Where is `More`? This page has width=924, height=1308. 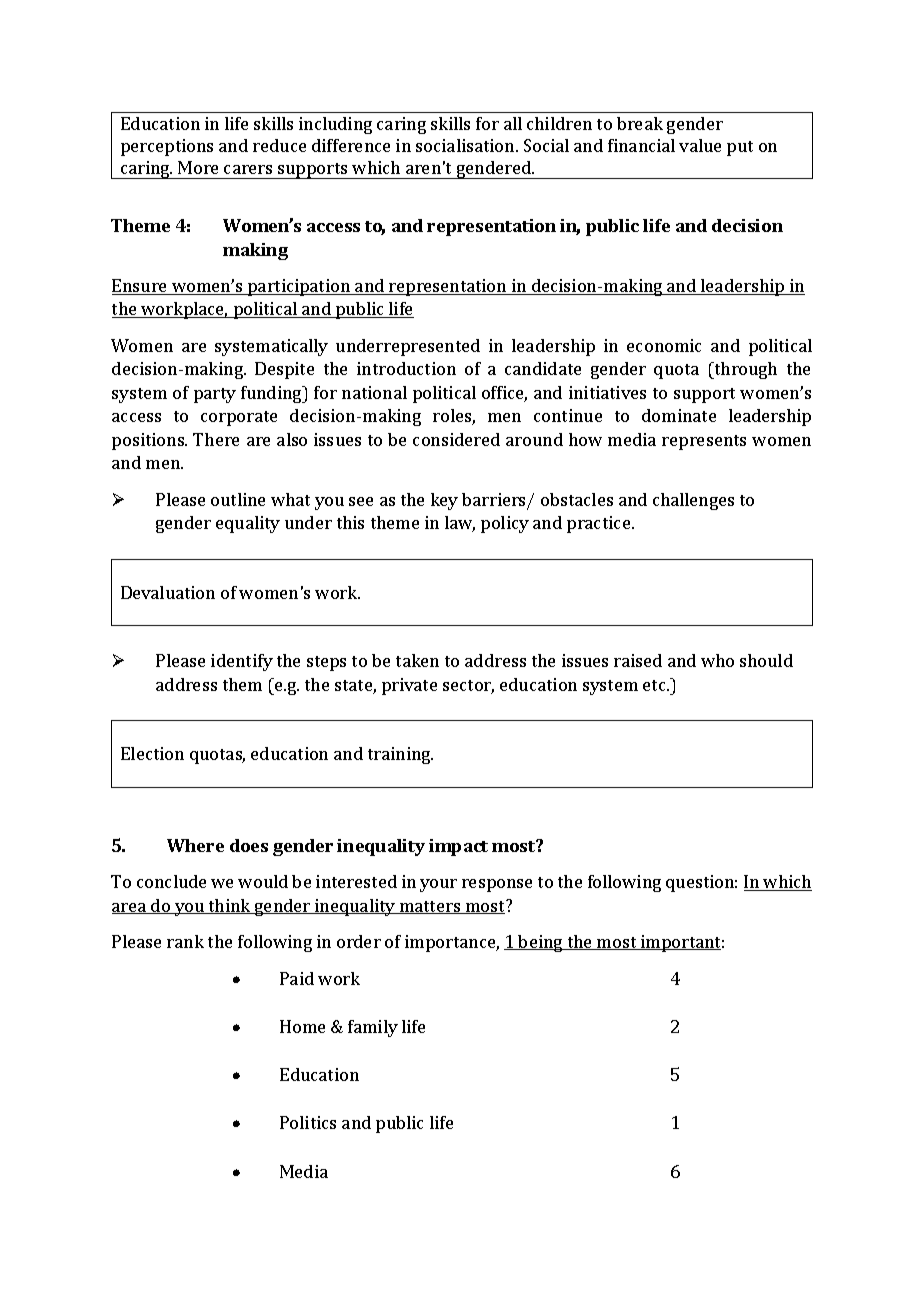
More is located at coordinates (198, 167).
